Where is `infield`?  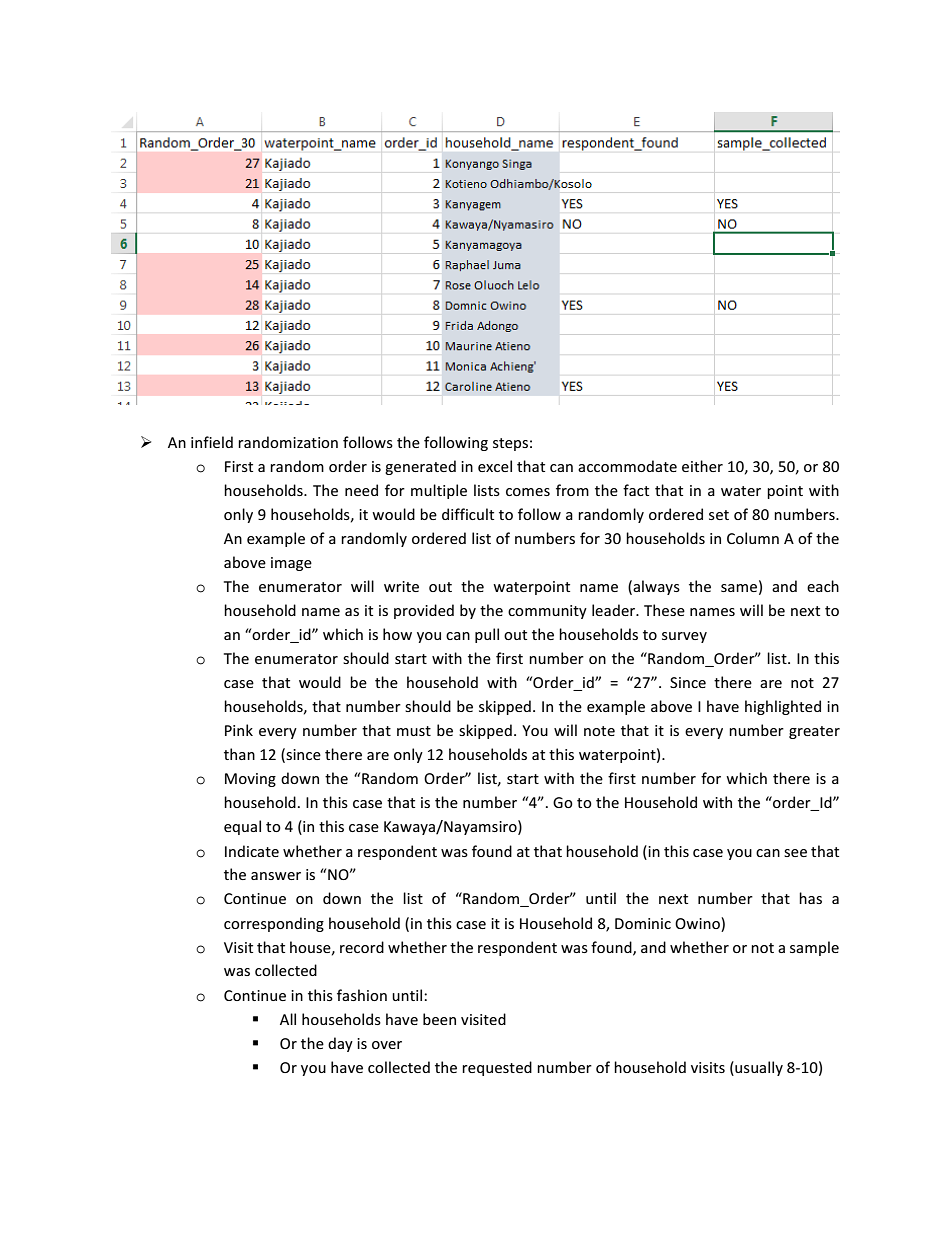
infield is located at coordinates (212, 442).
